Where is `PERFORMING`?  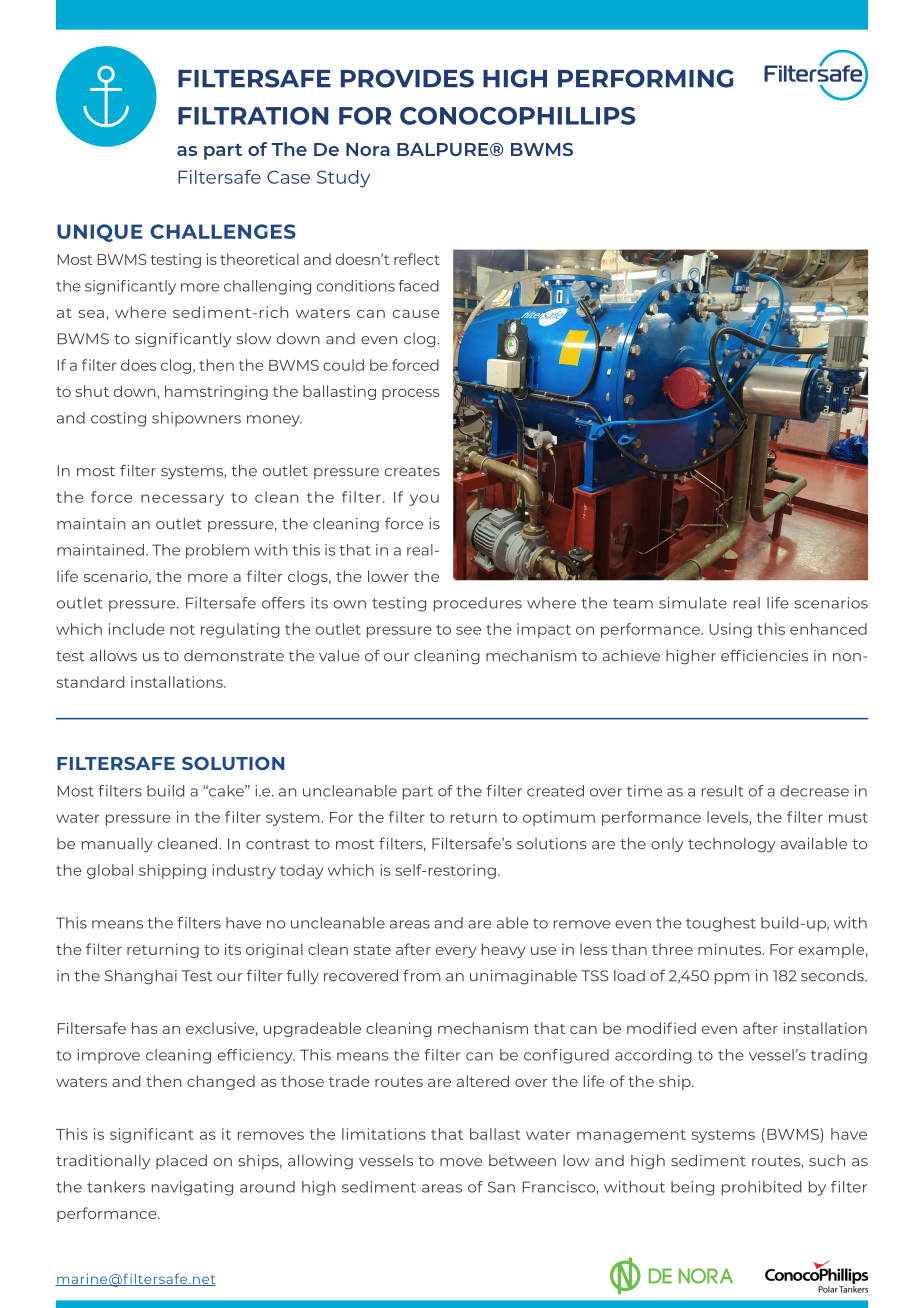
PERFORMING is located at coordinates (646, 78).
